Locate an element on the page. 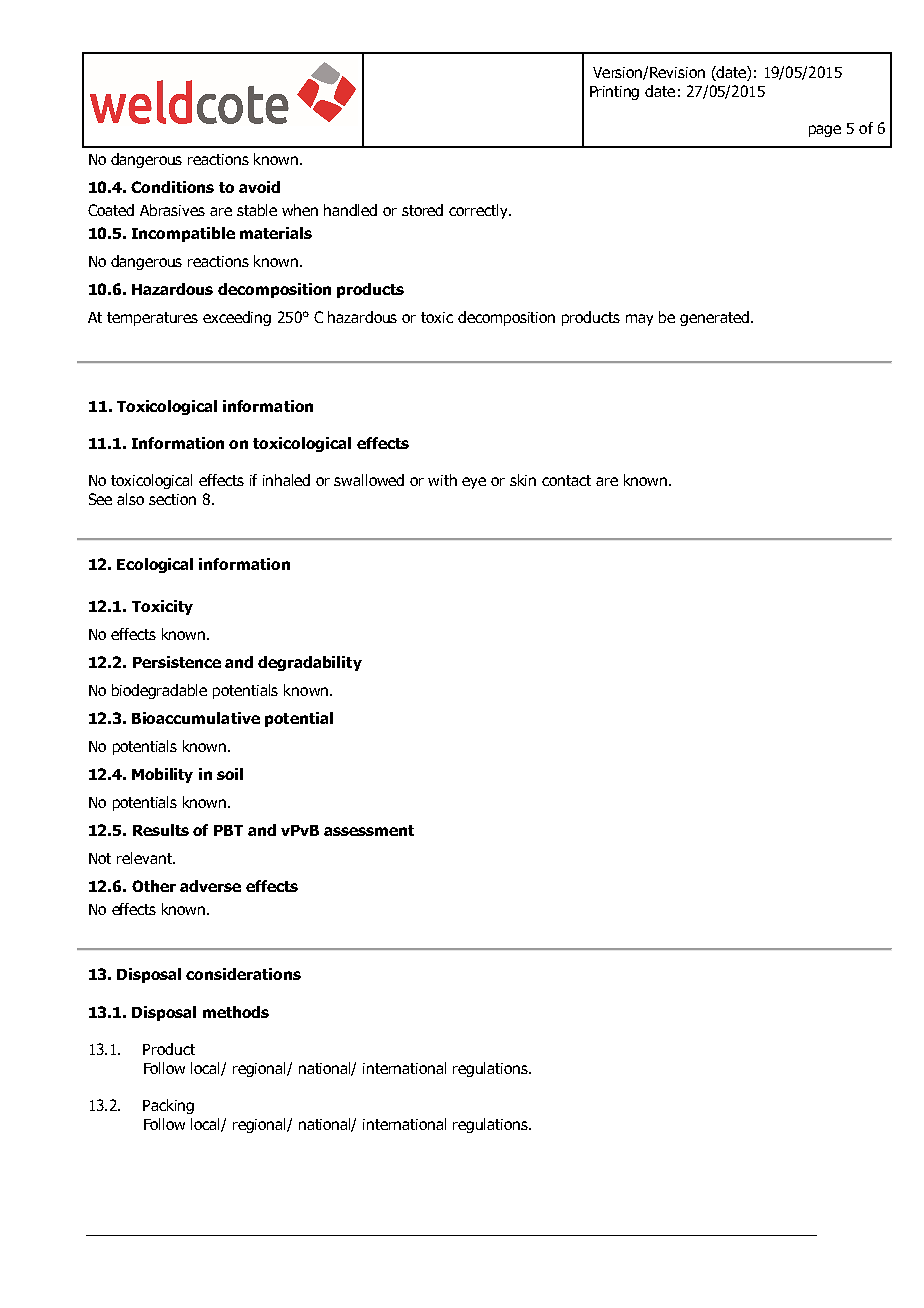  considerations is located at coordinates (243, 974).
